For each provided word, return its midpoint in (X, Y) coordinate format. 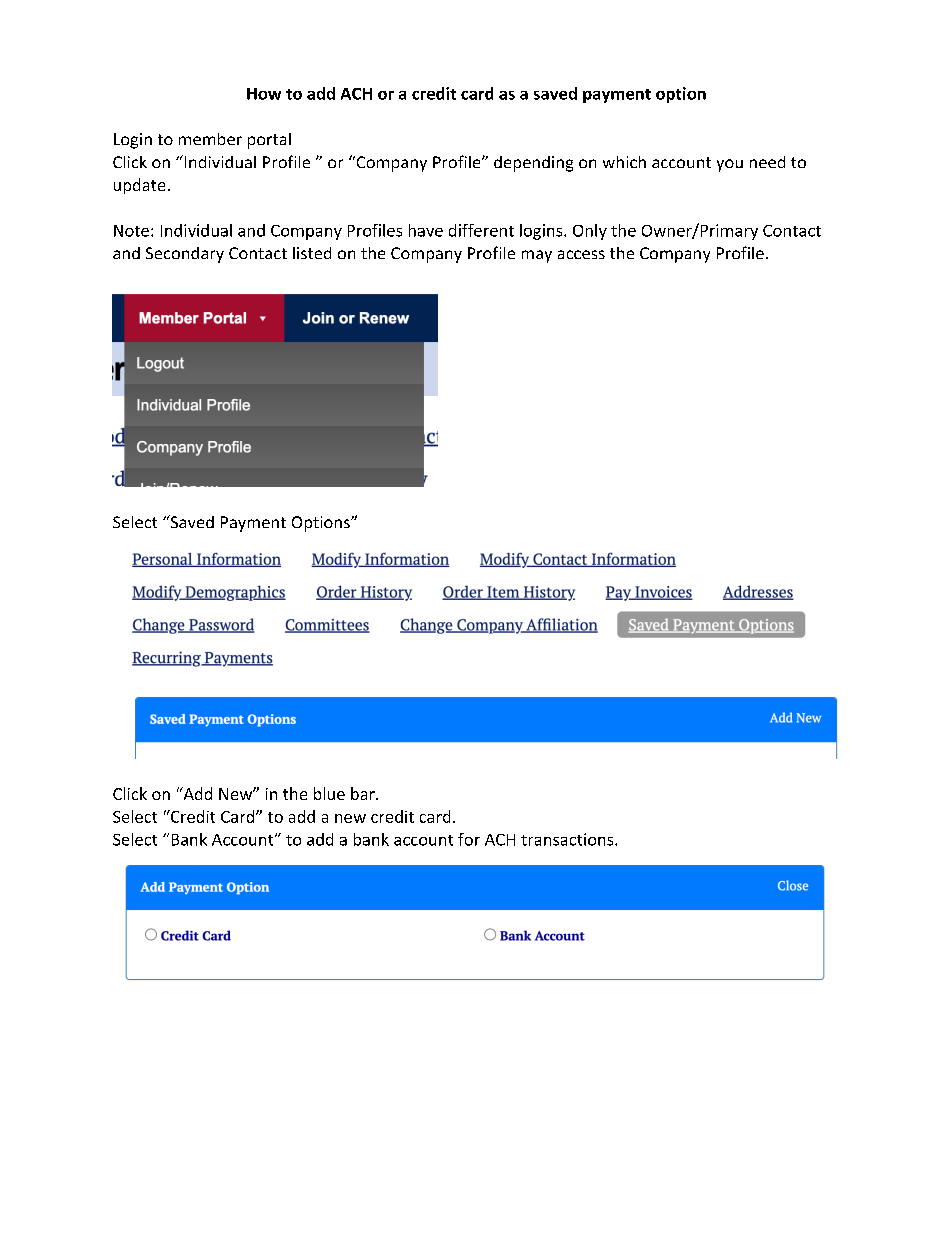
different (481, 230)
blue (329, 793)
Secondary (185, 255)
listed (312, 253)
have (426, 230)
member (210, 139)
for (469, 839)
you (730, 165)
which (624, 162)
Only (590, 232)
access (581, 254)
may (537, 256)
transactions (568, 839)
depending (533, 164)
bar (364, 793)
